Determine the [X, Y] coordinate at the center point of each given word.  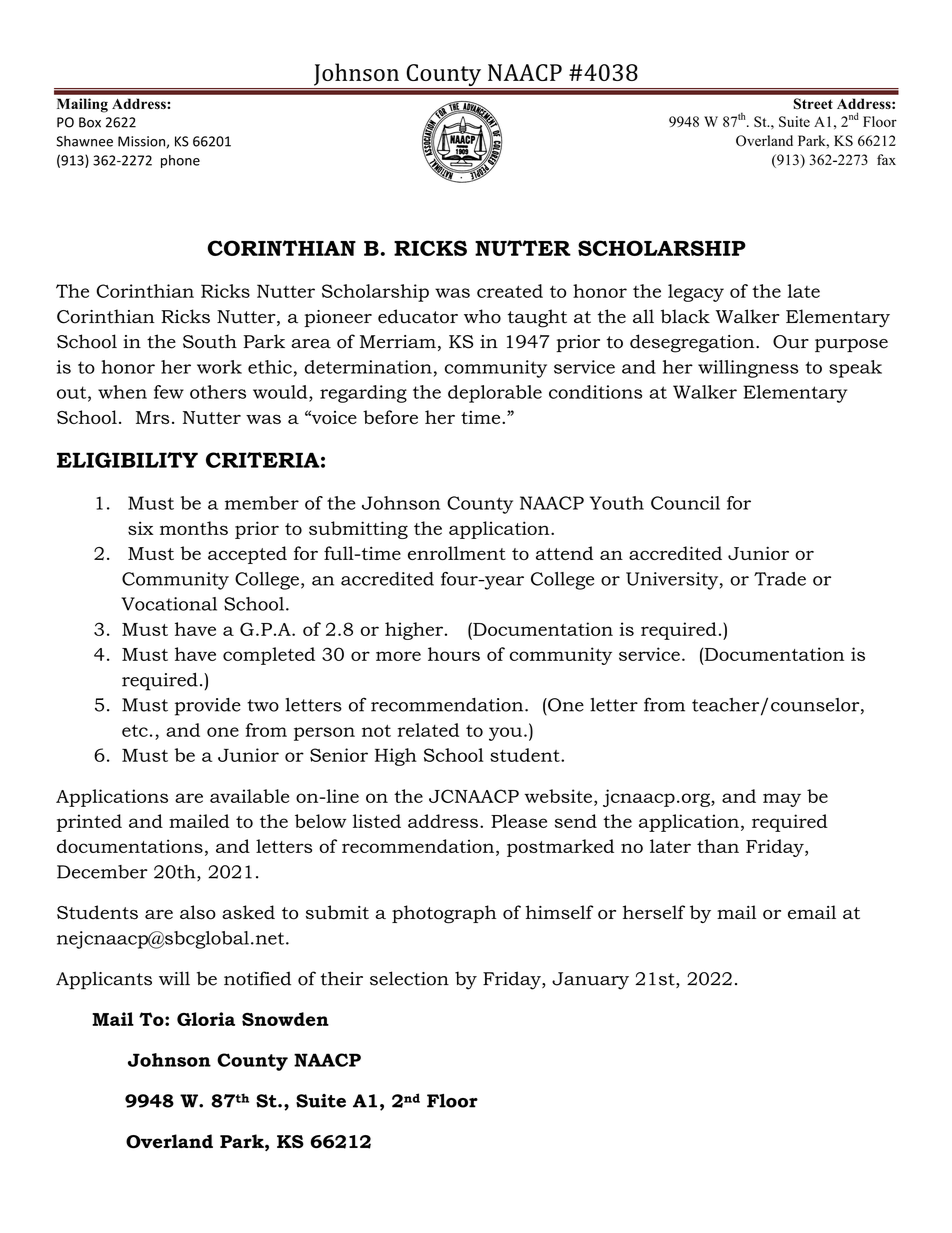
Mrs [152, 417]
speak [855, 369]
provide [208, 707]
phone [180, 161]
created [510, 291]
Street [813, 104]
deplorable [495, 394]
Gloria [206, 1019]
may [782, 800]
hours [454, 654]
